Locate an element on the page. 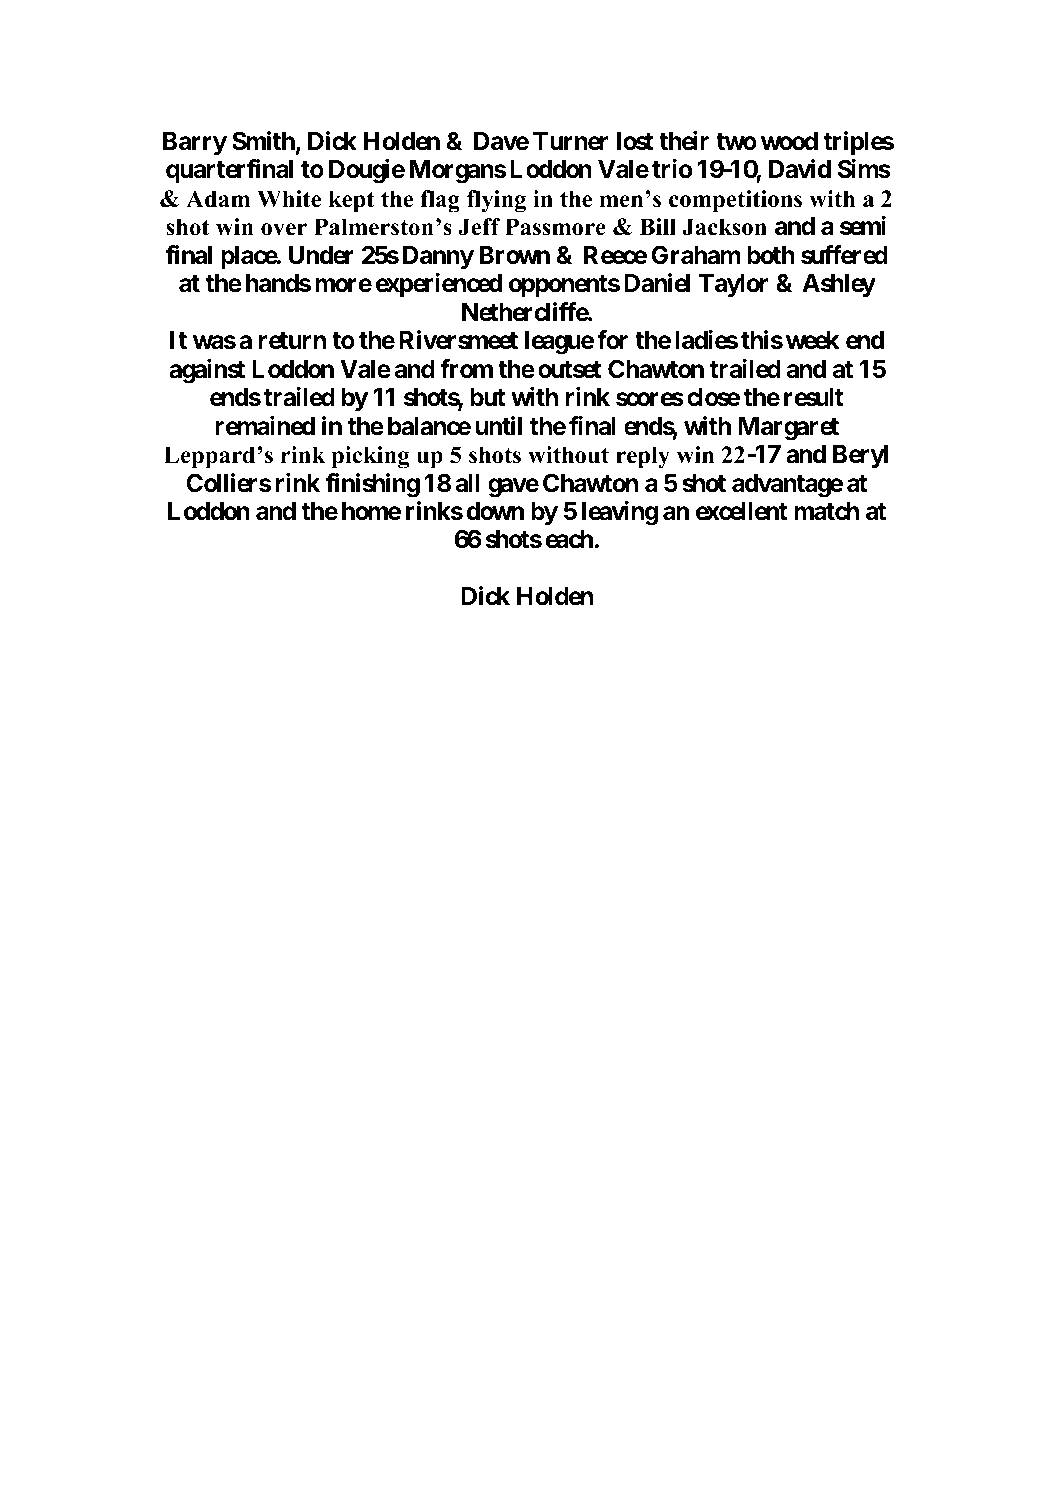 This page has height=1489, width=1053. but is located at coordinates (488, 397).
